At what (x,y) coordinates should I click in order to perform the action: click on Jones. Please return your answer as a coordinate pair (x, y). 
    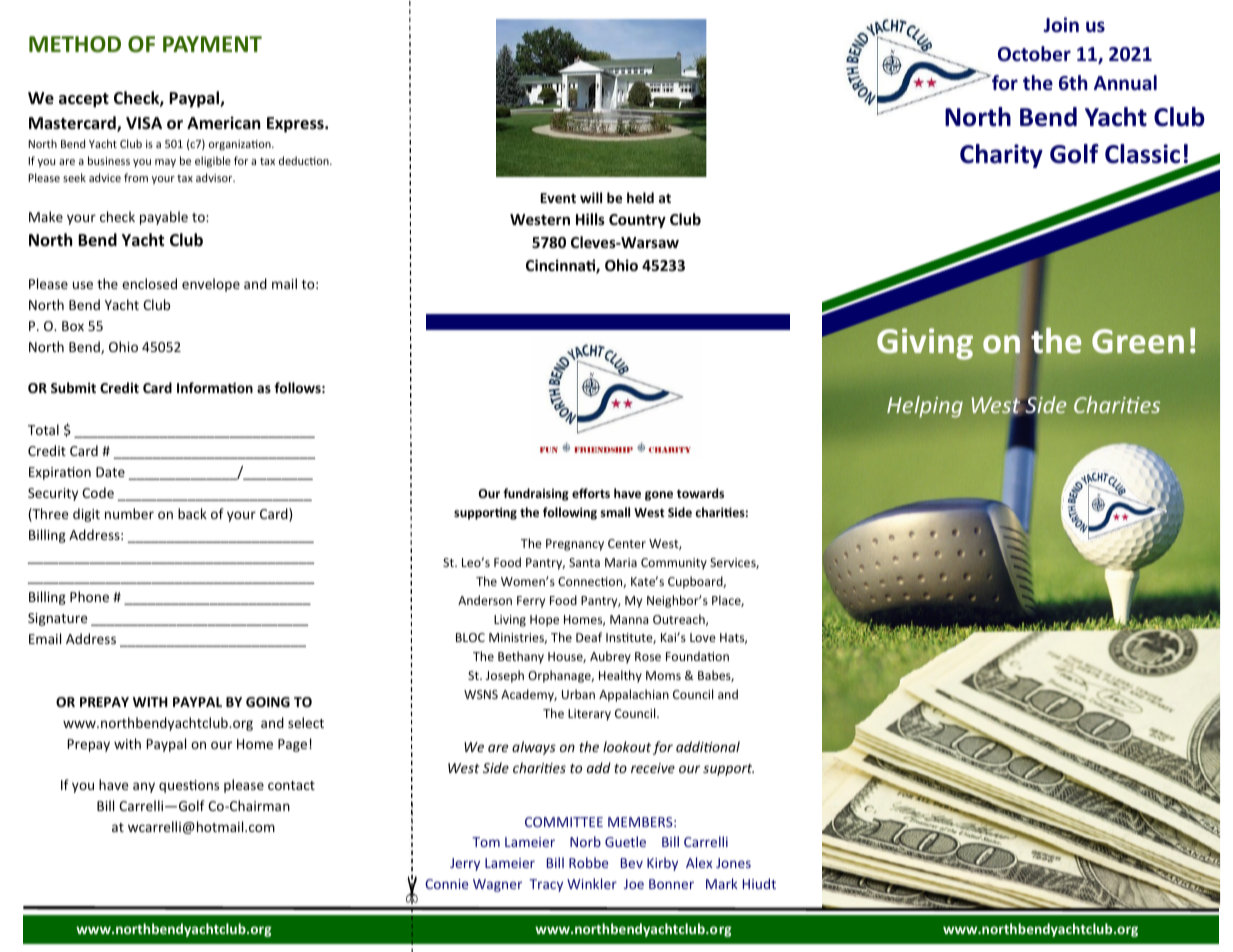
    Looking at the image, I should click on (733, 863).
